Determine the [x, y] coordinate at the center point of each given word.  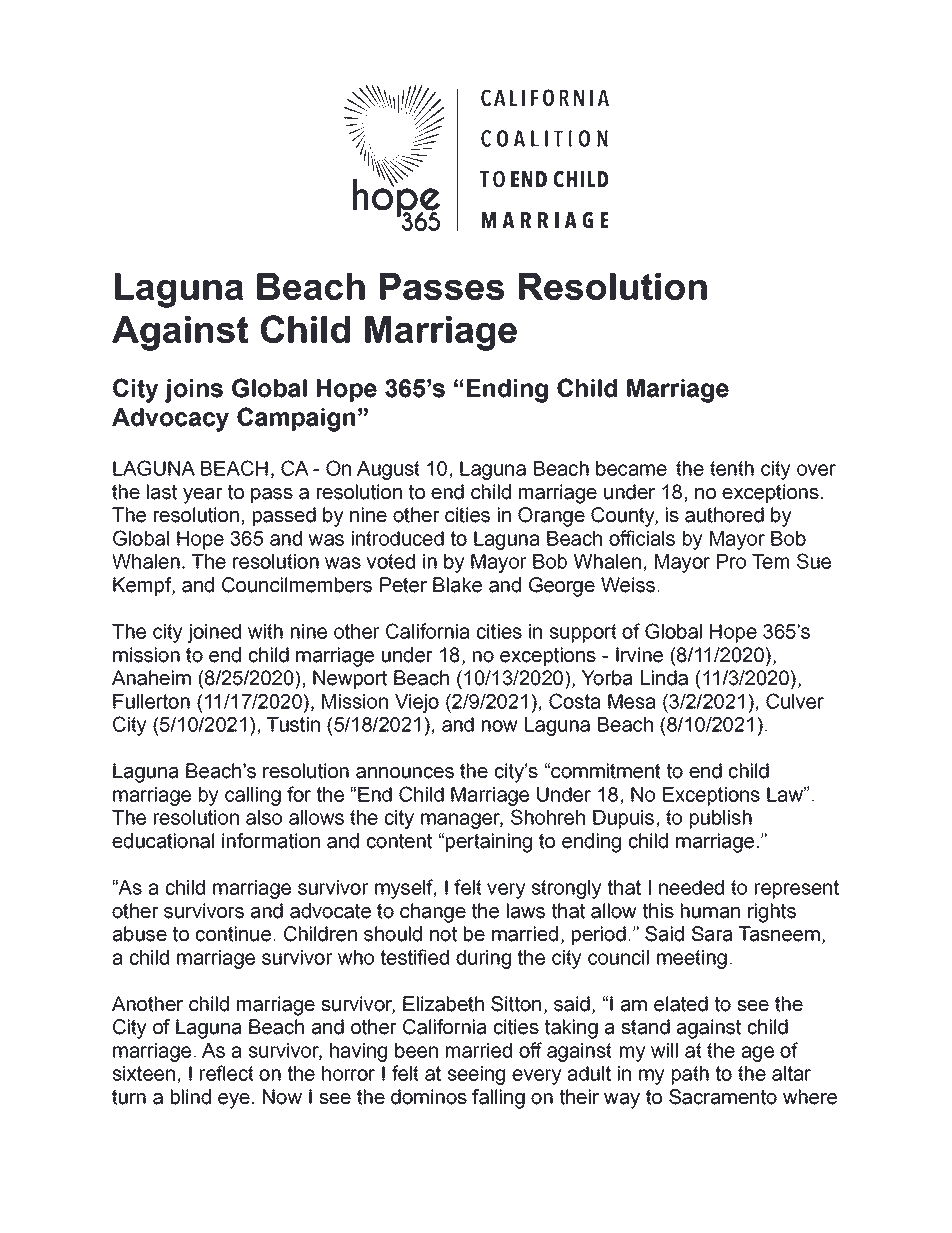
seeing [476, 1075]
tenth [732, 468]
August [388, 470]
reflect [227, 1073]
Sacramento [723, 1097]
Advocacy [170, 420]
